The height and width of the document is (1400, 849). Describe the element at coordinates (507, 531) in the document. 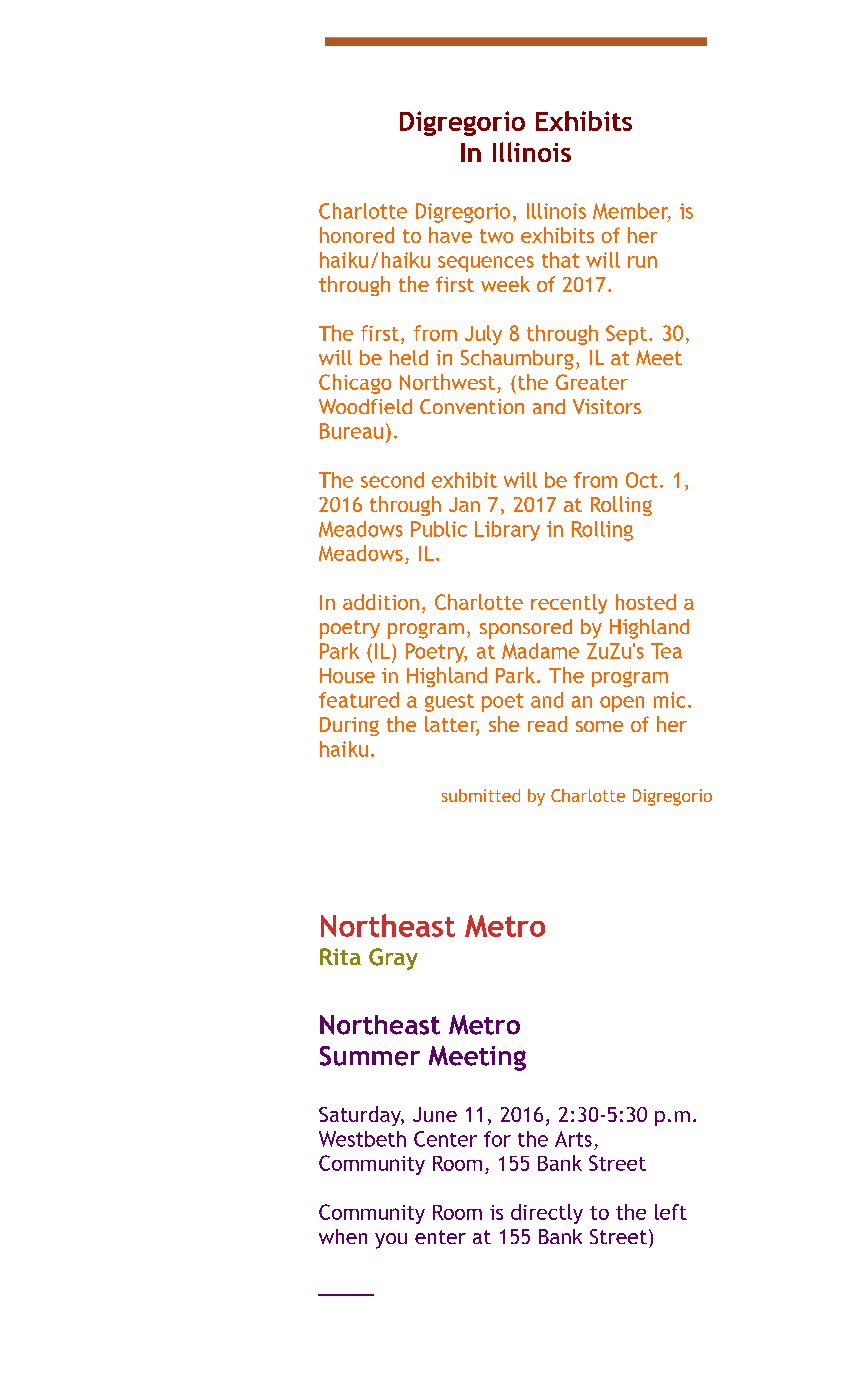

I see `Library` at that location.
